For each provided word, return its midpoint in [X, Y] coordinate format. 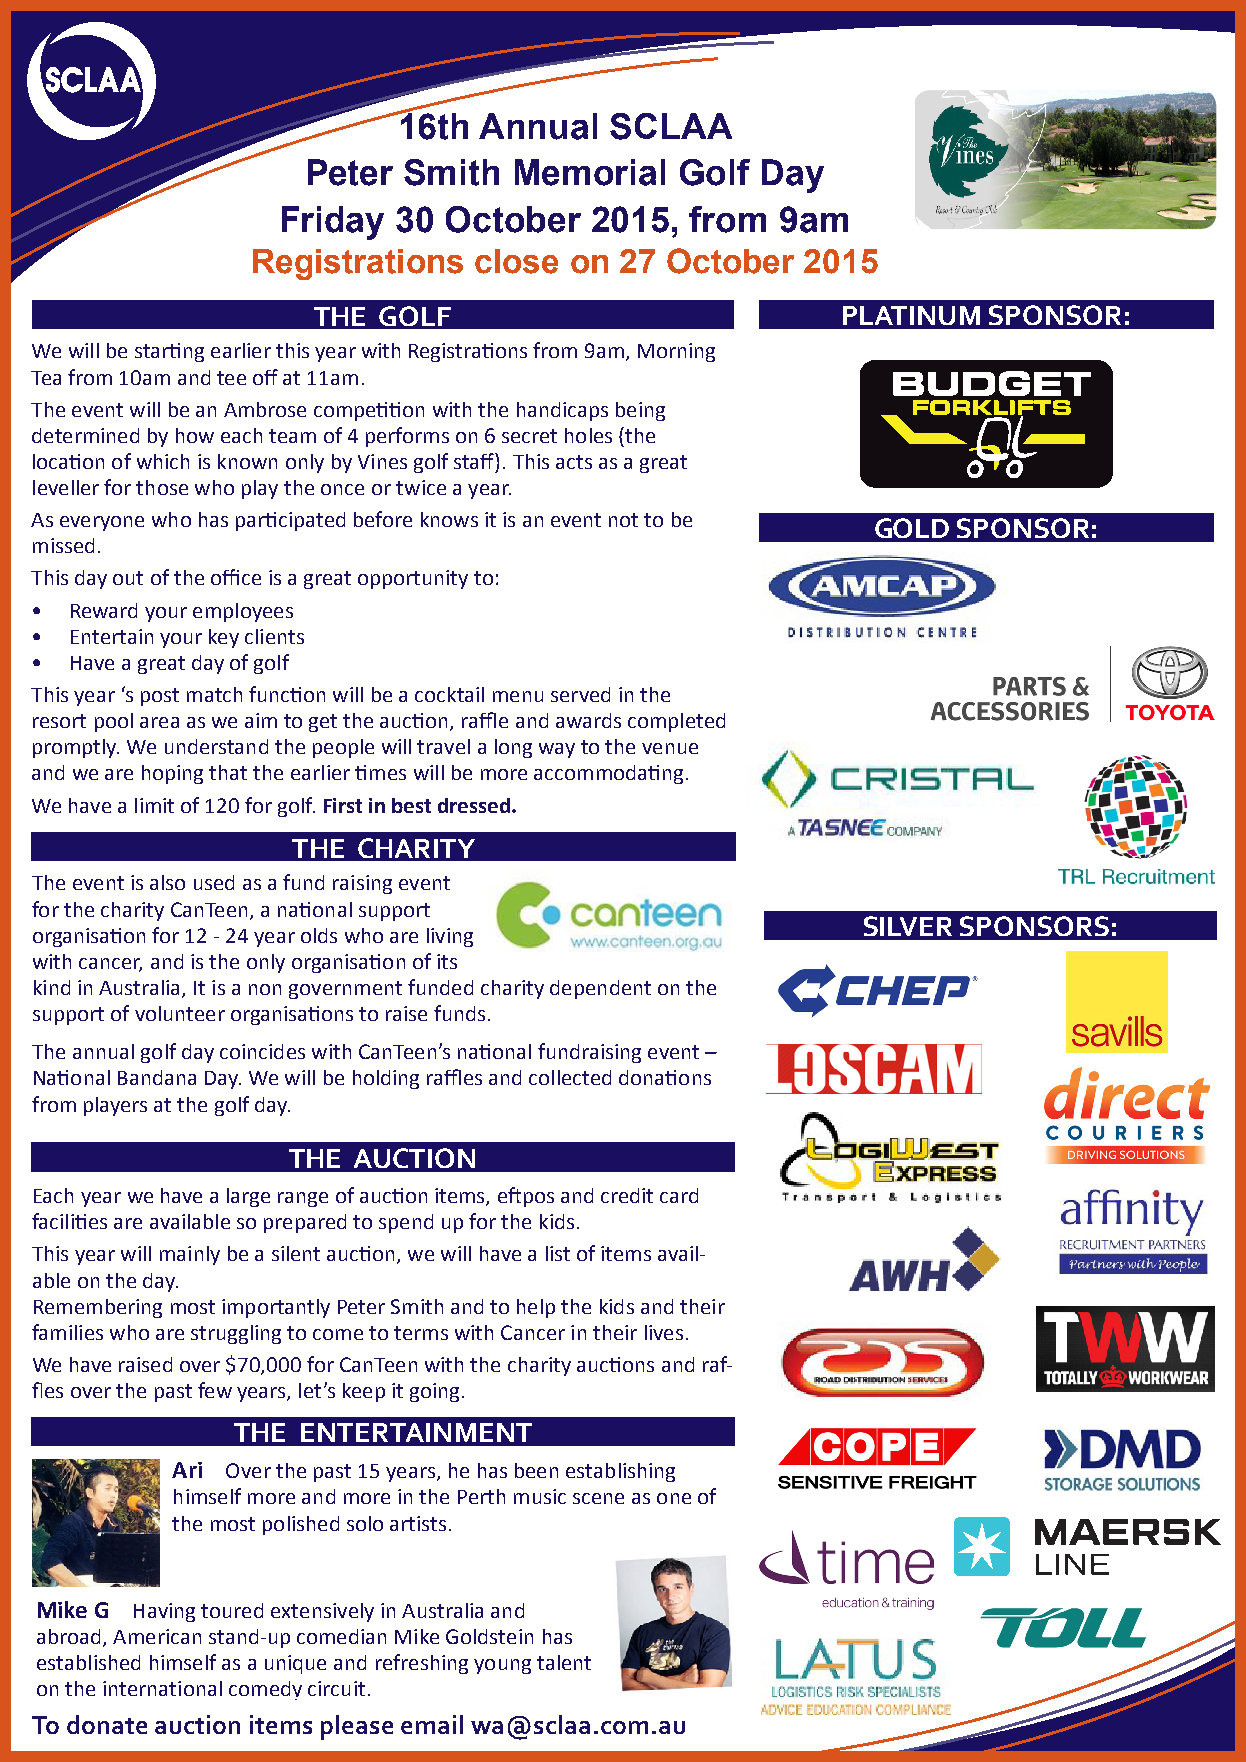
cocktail [449, 694]
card [679, 1195]
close [516, 261]
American [157, 1636]
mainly [190, 1255]
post [160, 697]
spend [406, 1223]
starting [169, 352]
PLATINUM [911, 315]
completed [676, 722]
